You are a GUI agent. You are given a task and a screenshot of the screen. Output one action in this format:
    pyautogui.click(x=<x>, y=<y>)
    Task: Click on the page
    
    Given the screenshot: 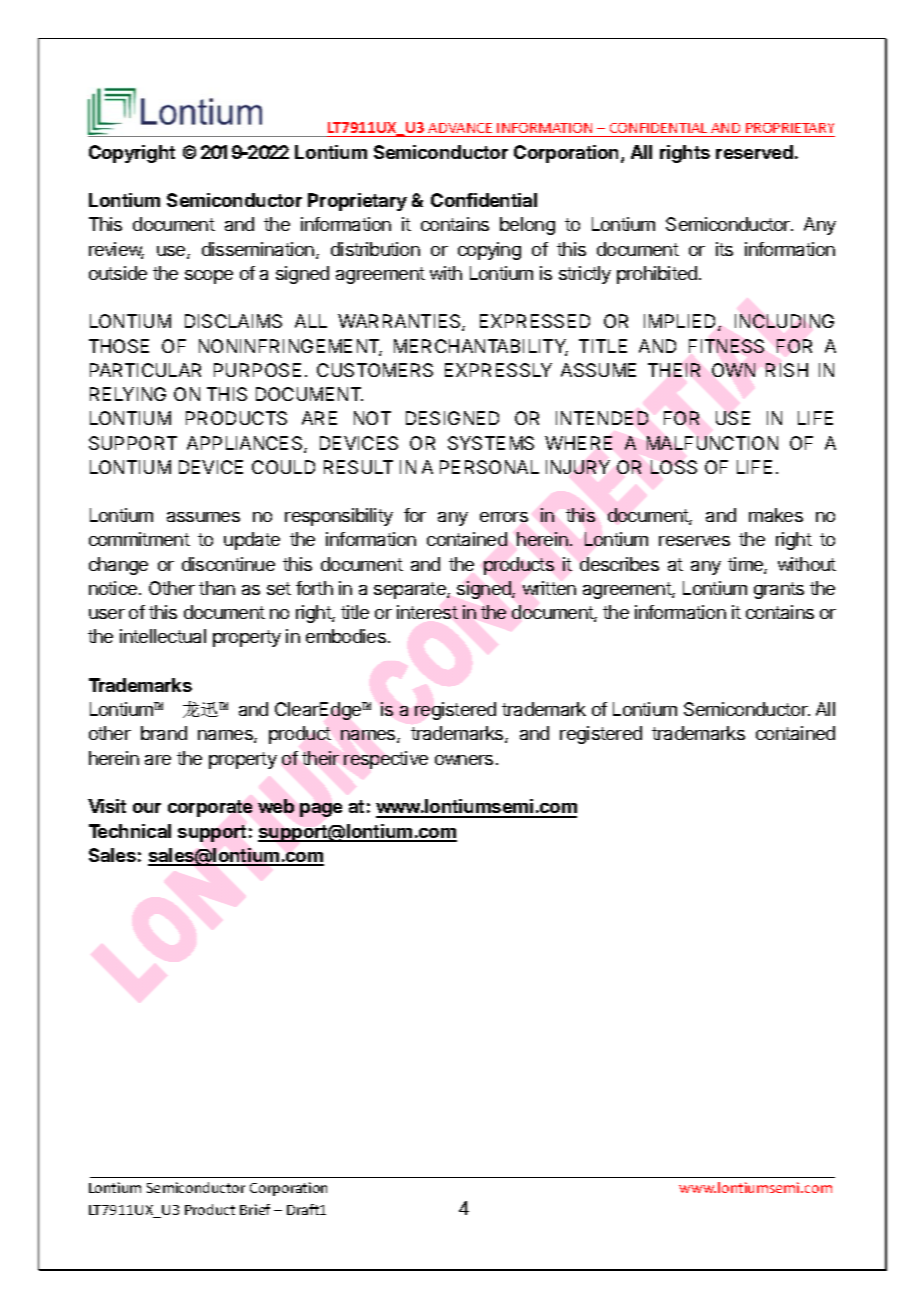 What is the action you would take?
    pyautogui.click(x=321, y=810)
